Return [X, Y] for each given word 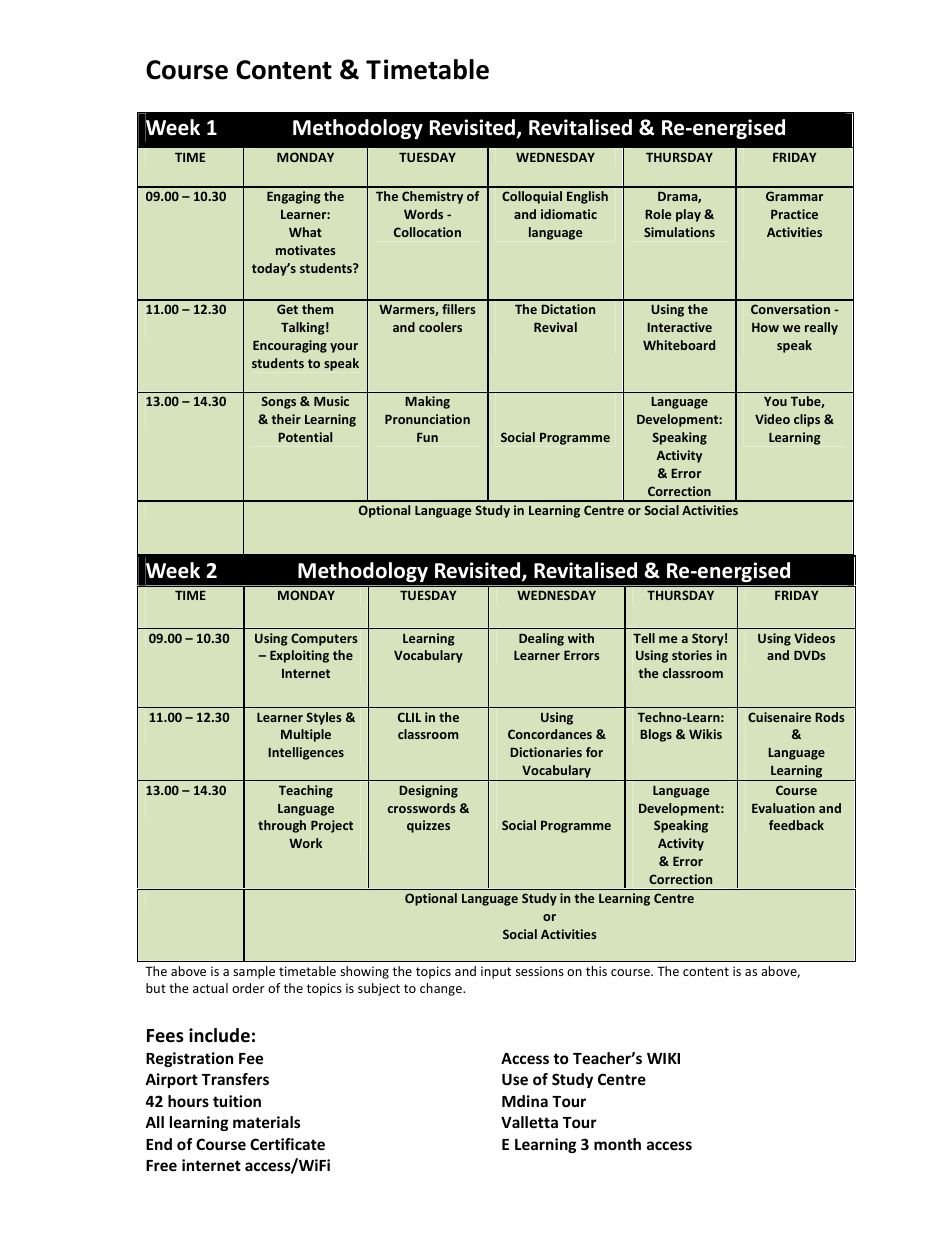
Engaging [294, 197]
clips [807, 420]
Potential [305, 437]
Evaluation [783, 808]
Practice [794, 214]
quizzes [428, 826]
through [282, 826]
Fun [427, 437]
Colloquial [532, 197]
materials [266, 1122]
